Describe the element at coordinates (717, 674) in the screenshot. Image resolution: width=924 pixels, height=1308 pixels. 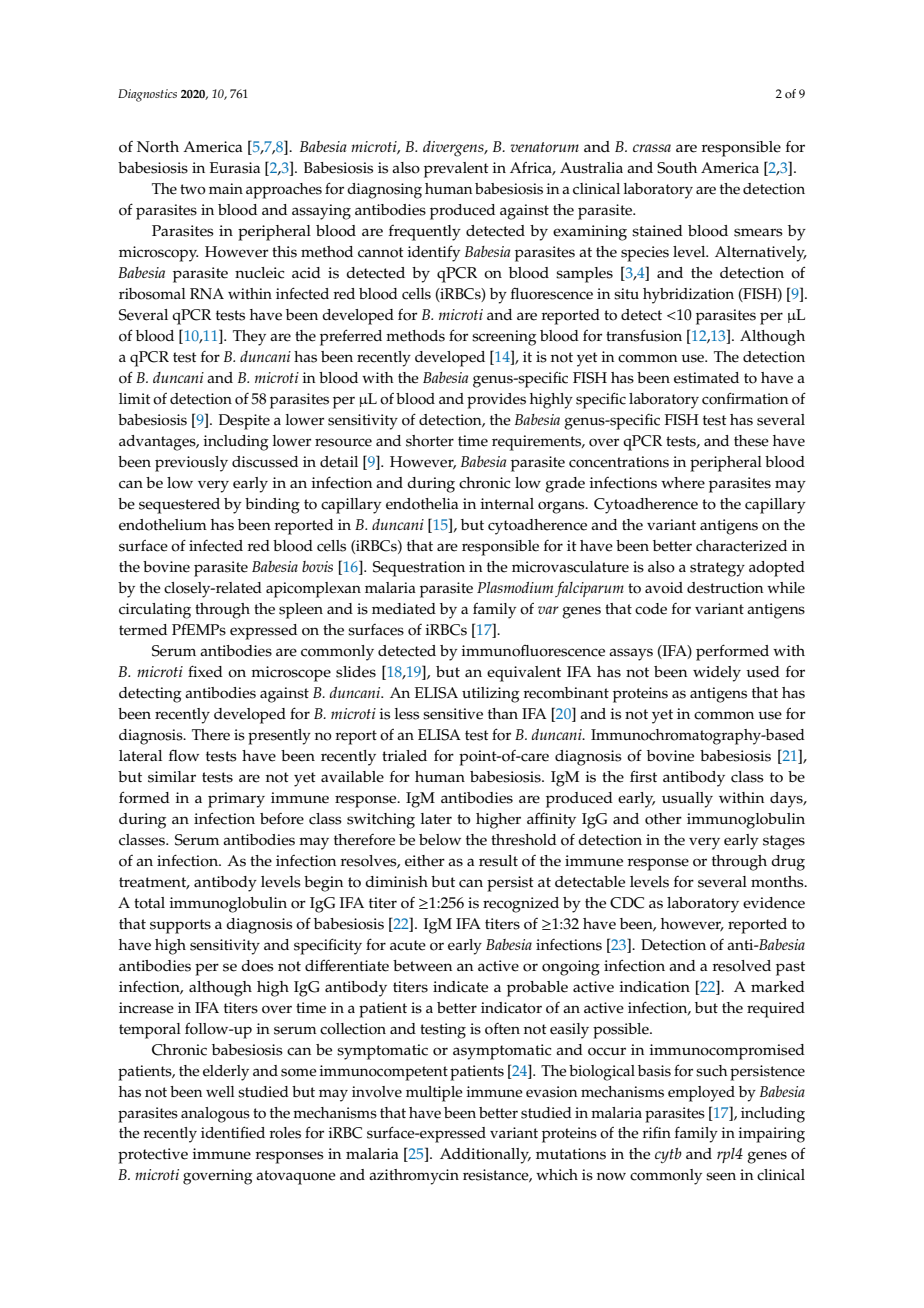
I see `widely` at that location.
